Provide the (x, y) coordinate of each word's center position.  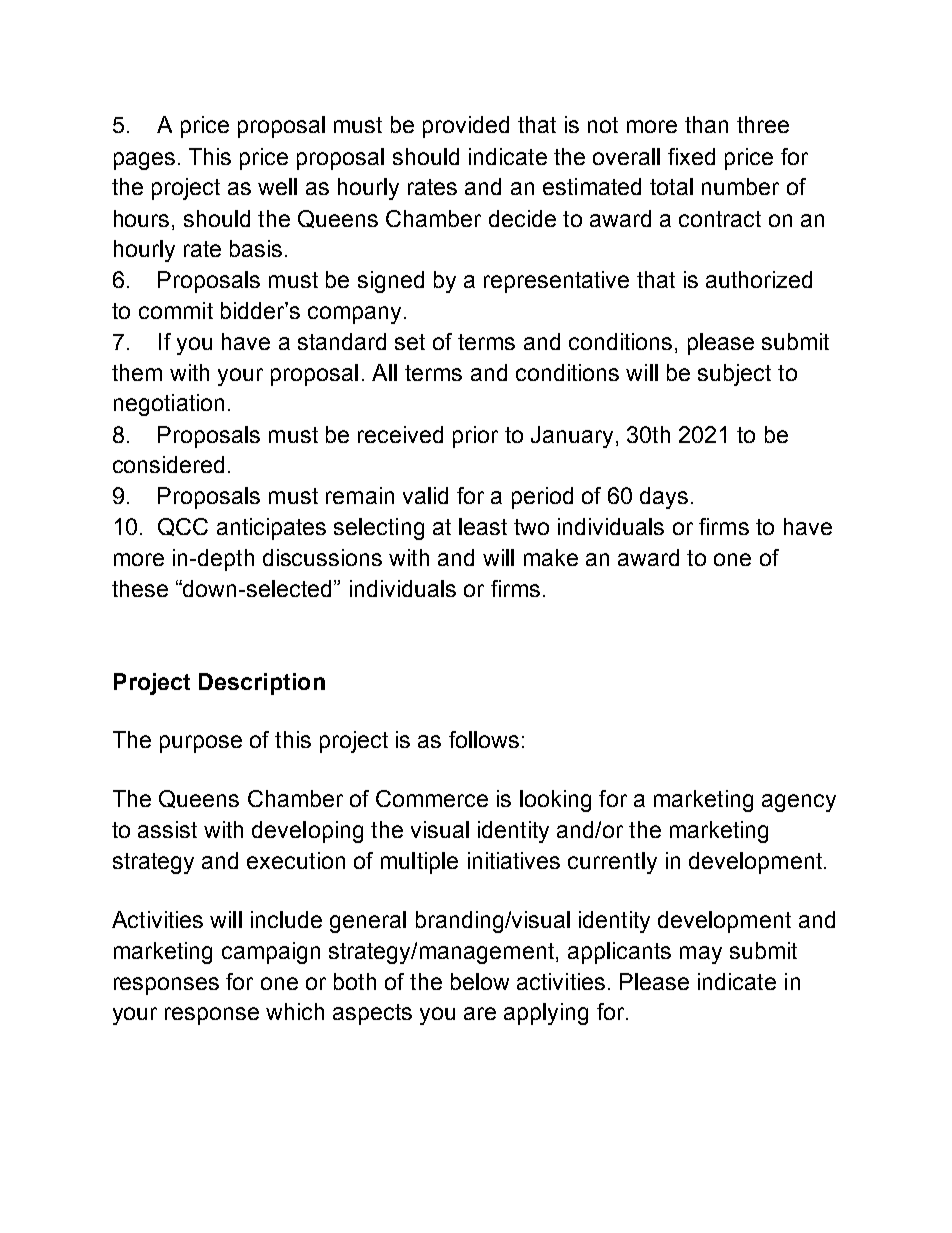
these (140, 588)
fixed (691, 156)
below (480, 981)
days (664, 498)
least (483, 526)
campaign (271, 953)
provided (466, 127)
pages (144, 161)
